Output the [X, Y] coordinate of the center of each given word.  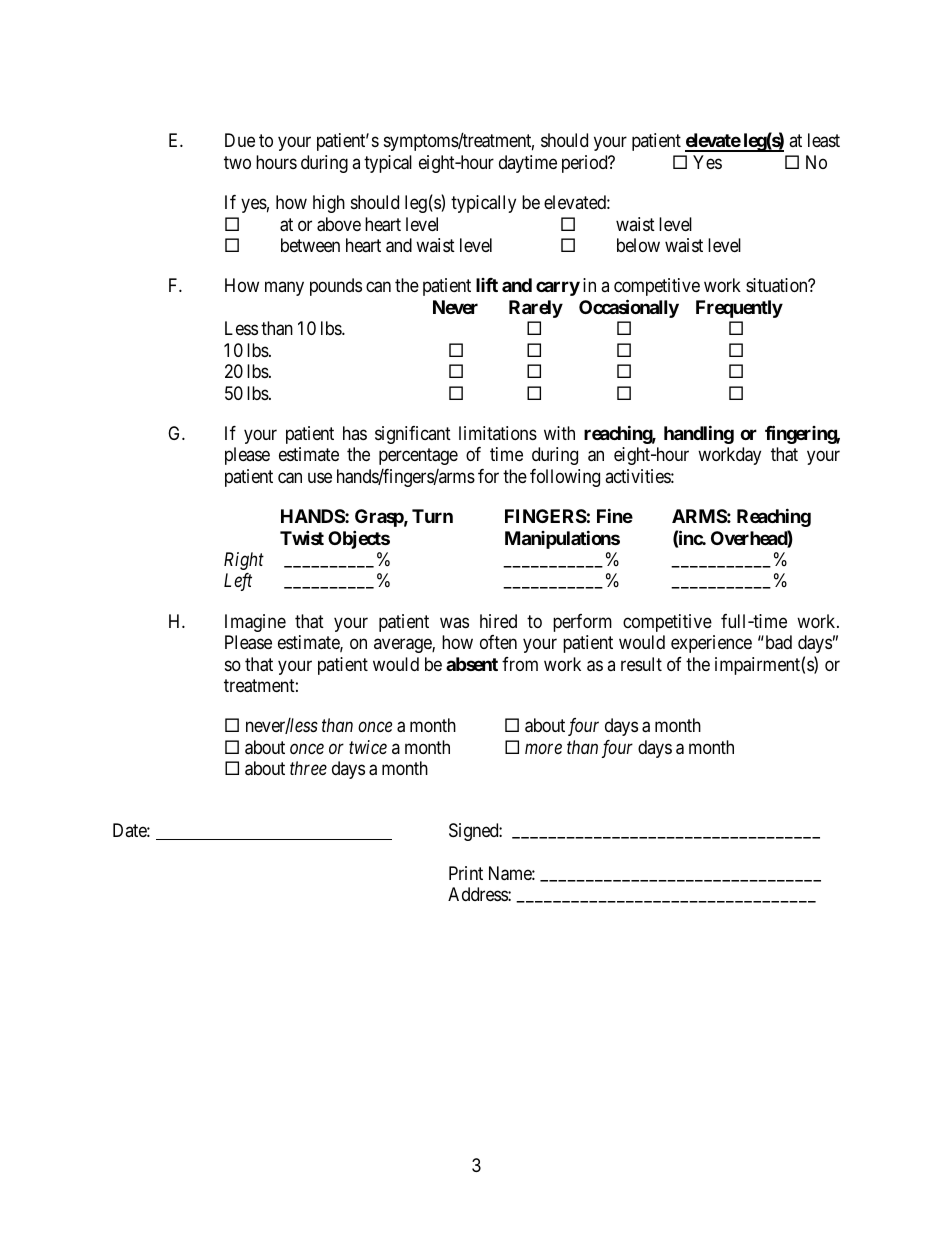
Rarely [536, 309]
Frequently [739, 309]
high [329, 204]
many [284, 289]
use [320, 477]
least [824, 140]
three [308, 768]
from [520, 664]
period [586, 164]
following [565, 478]
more [543, 748]
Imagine [255, 623]
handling [699, 434]
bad [777, 642]
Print [466, 873]
